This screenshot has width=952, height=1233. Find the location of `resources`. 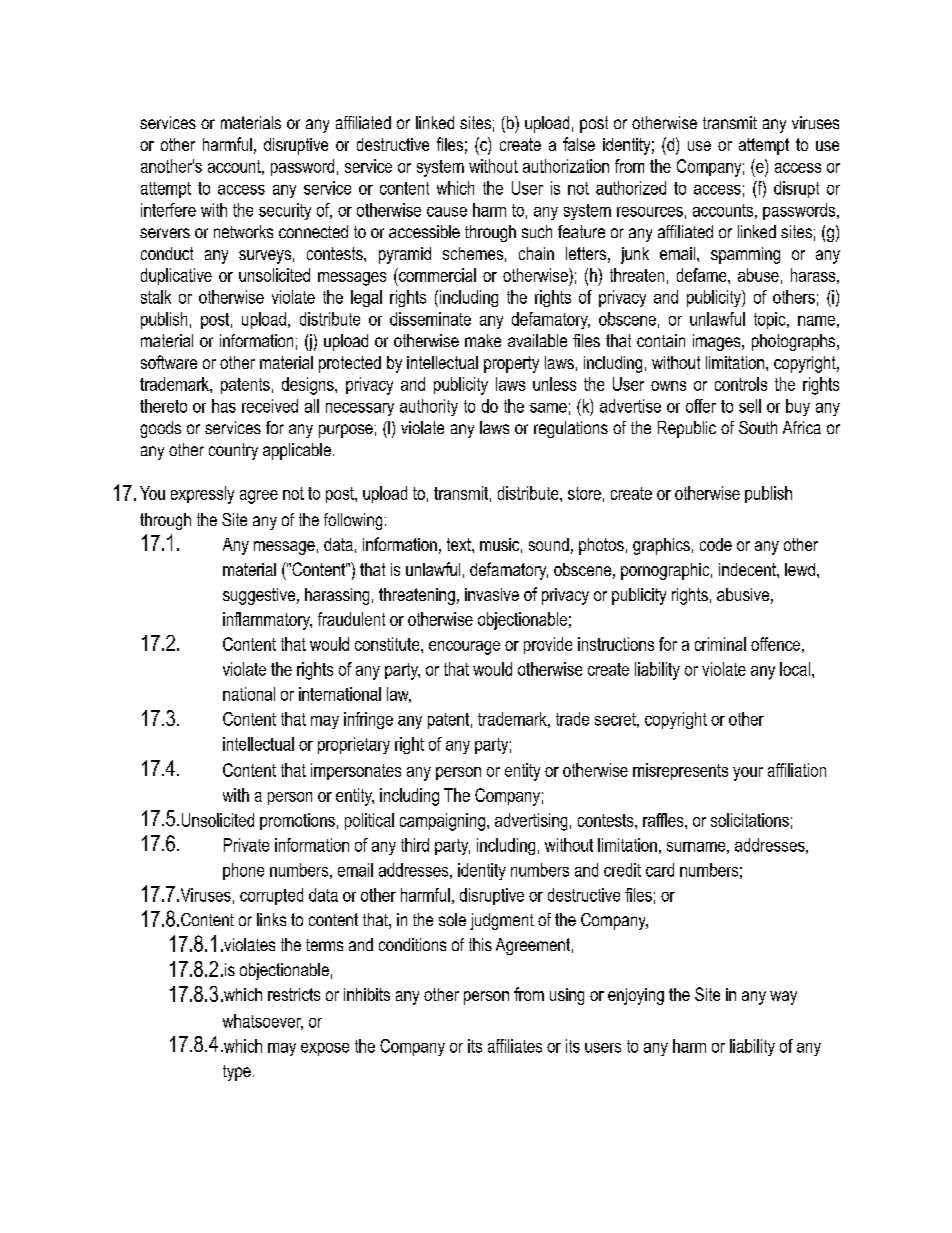

resources is located at coordinates (650, 212).
